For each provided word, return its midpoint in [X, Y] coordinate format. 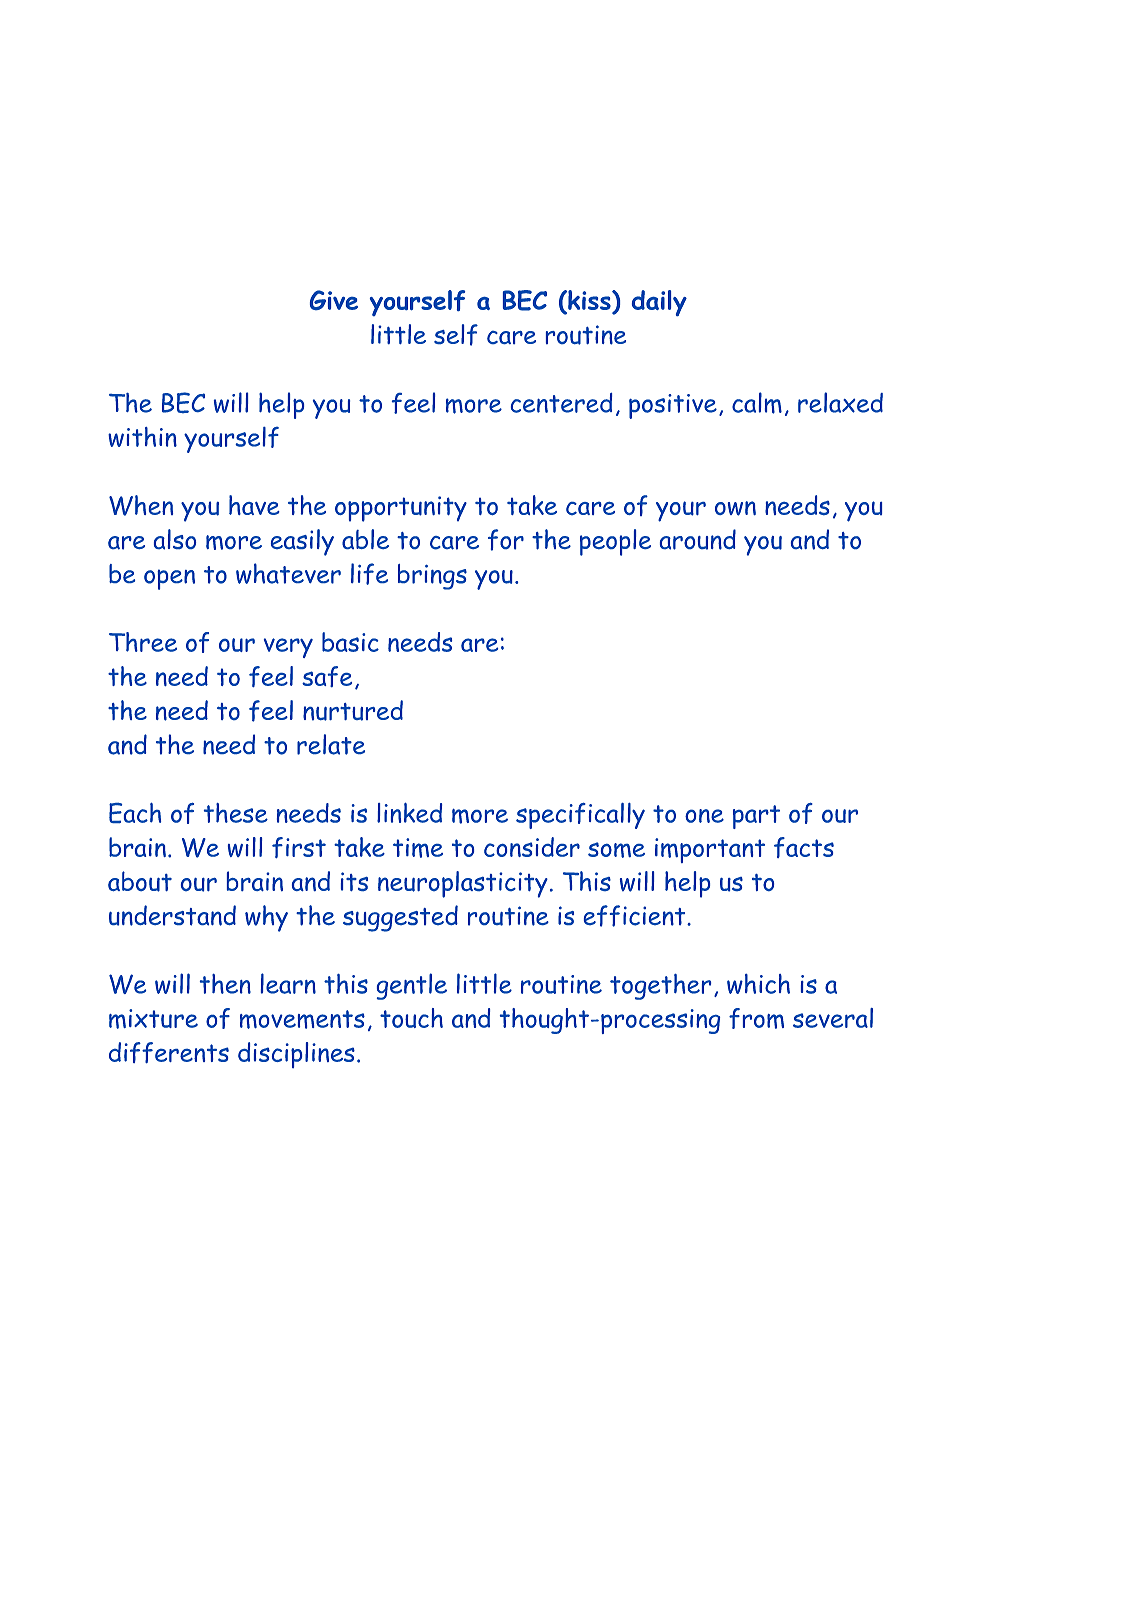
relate [331, 744]
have [254, 505]
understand [172, 915]
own [735, 508]
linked [409, 813]
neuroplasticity [463, 884]
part [756, 817]
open [169, 579]
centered [561, 403]
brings [432, 577]
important [710, 850]
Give [334, 300]
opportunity [401, 509]
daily [659, 303]
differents [169, 1052]
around [698, 539]
